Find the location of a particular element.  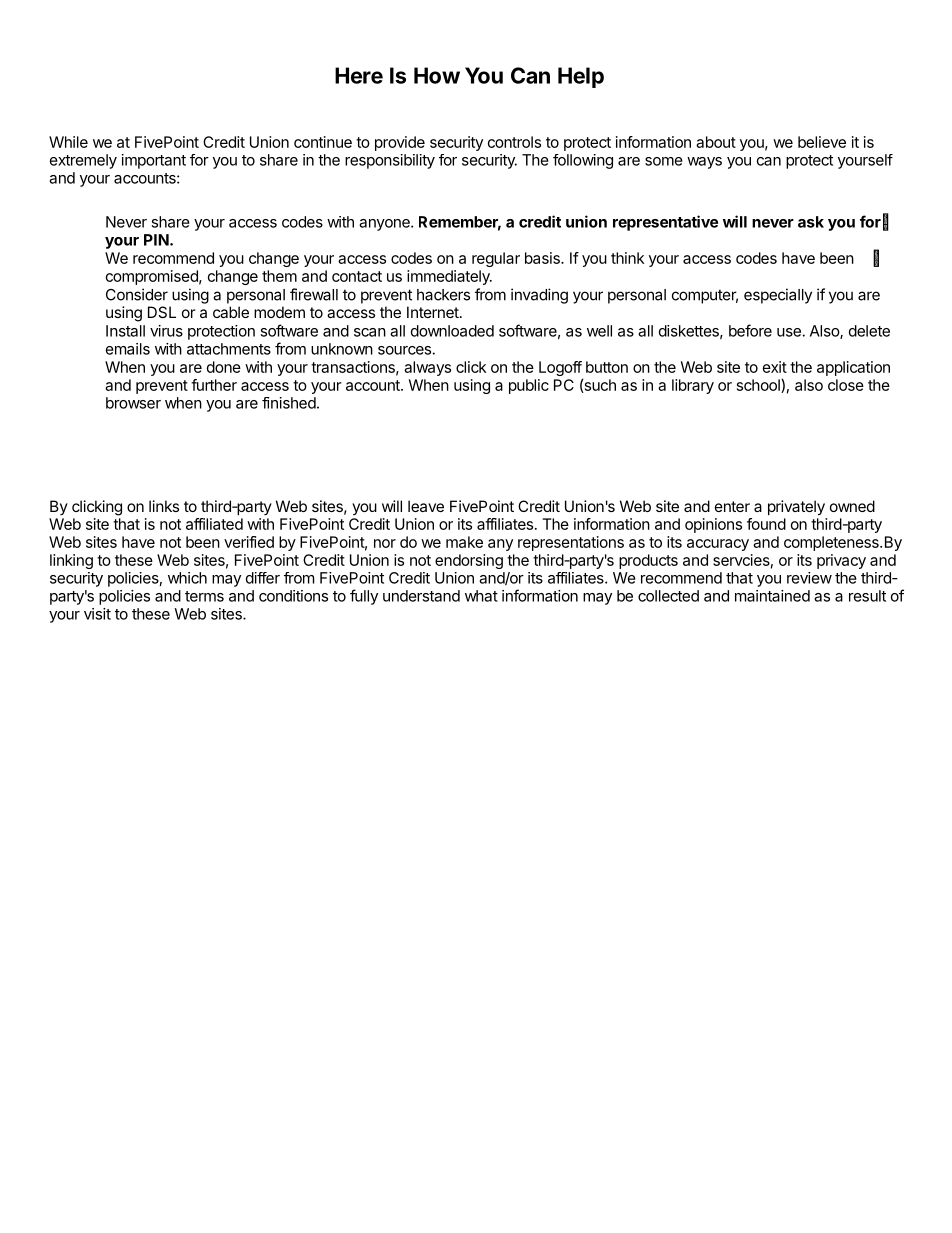

How is located at coordinates (437, 75).
